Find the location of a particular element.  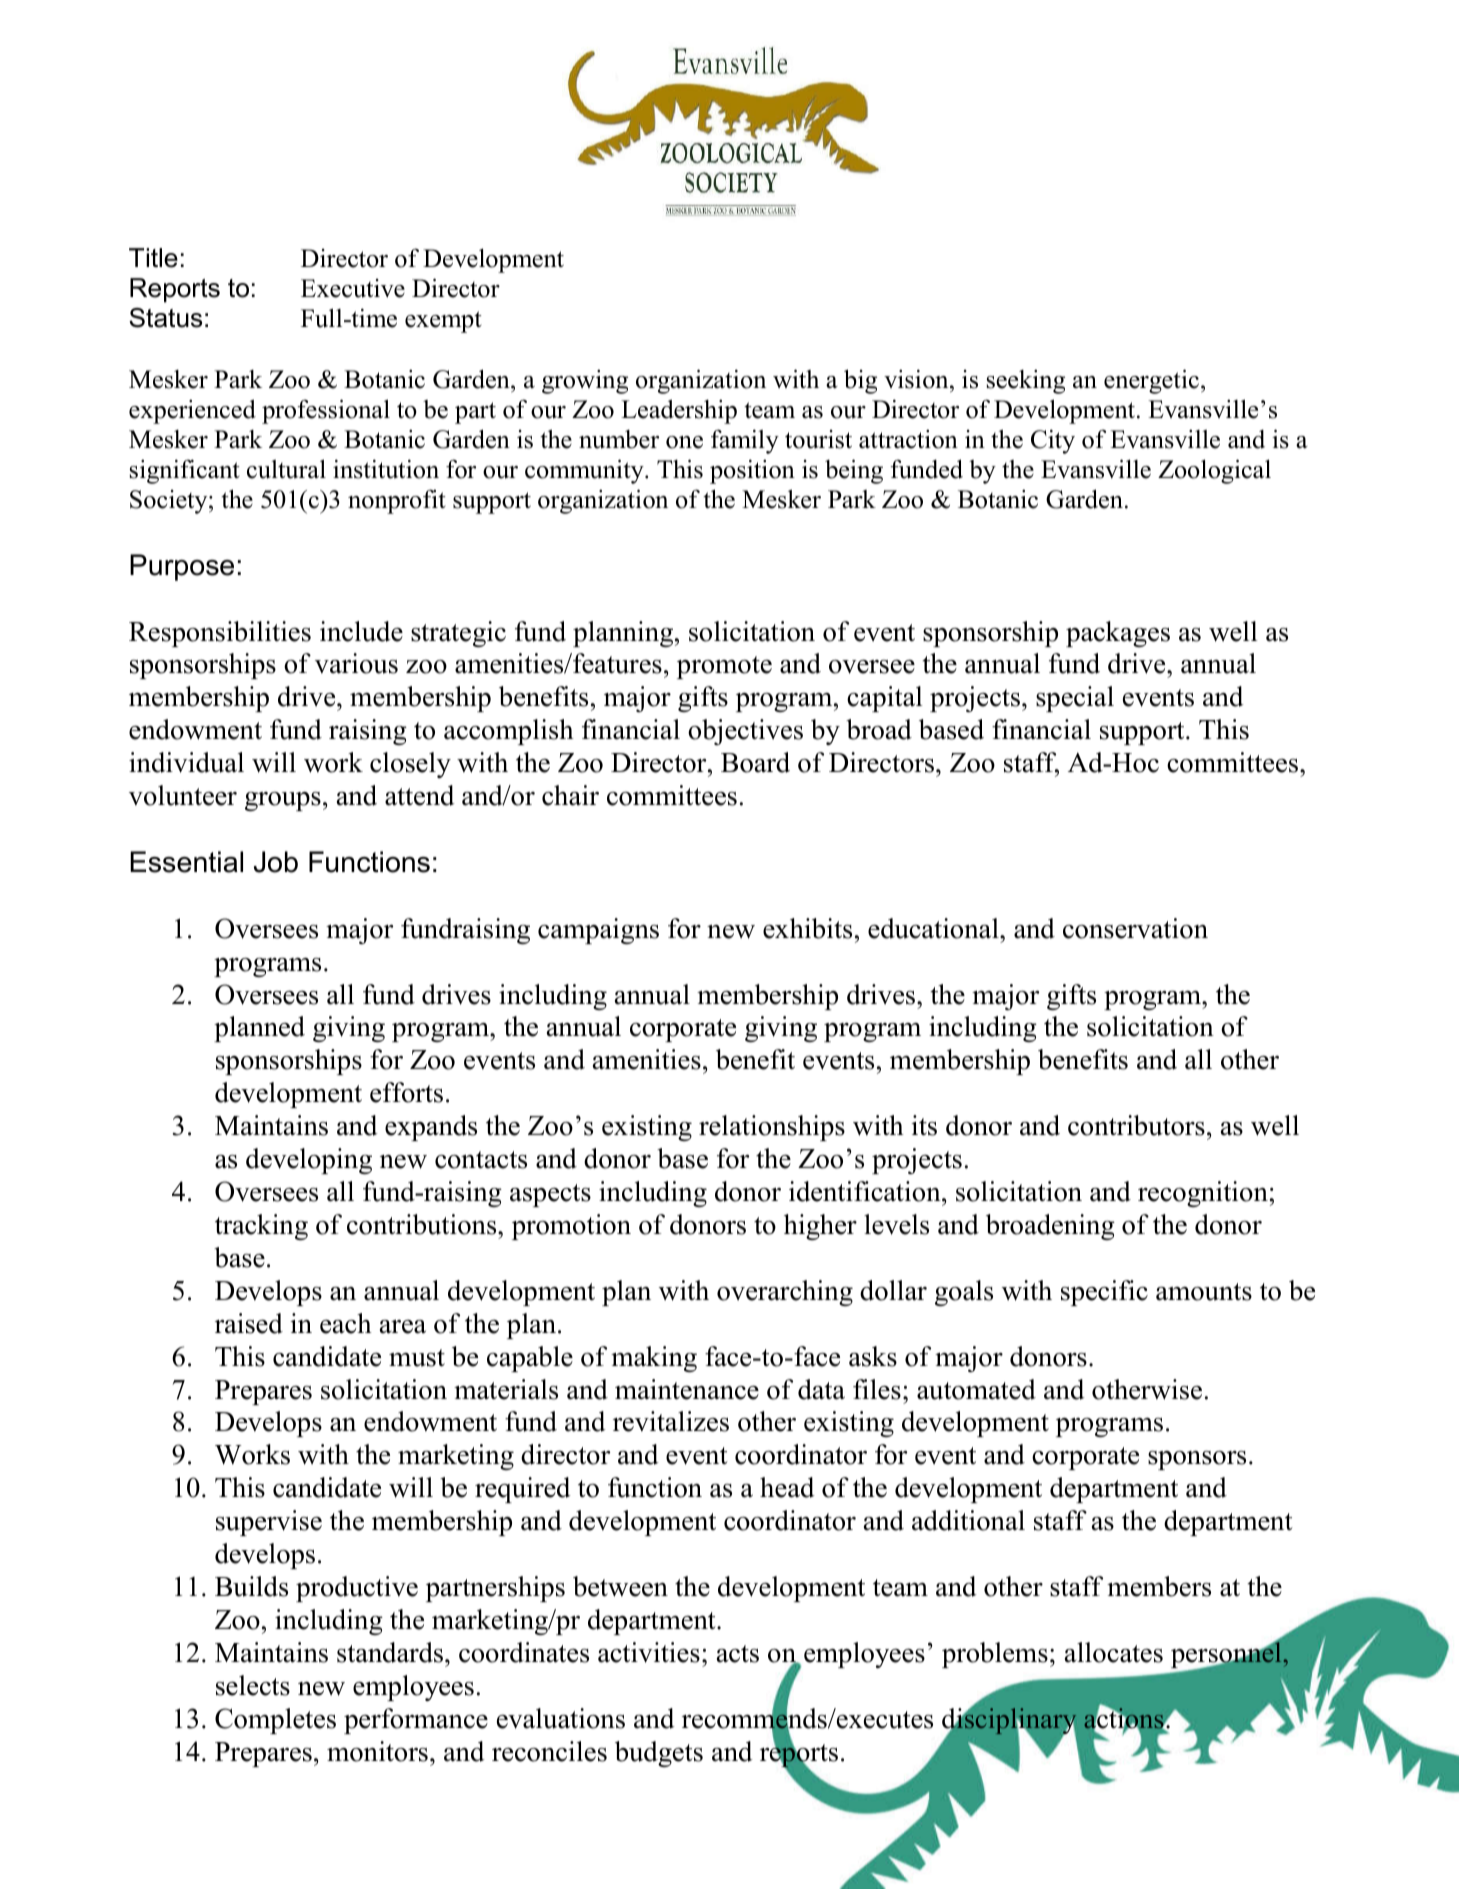

growing is located at coordinates (585, 382).
